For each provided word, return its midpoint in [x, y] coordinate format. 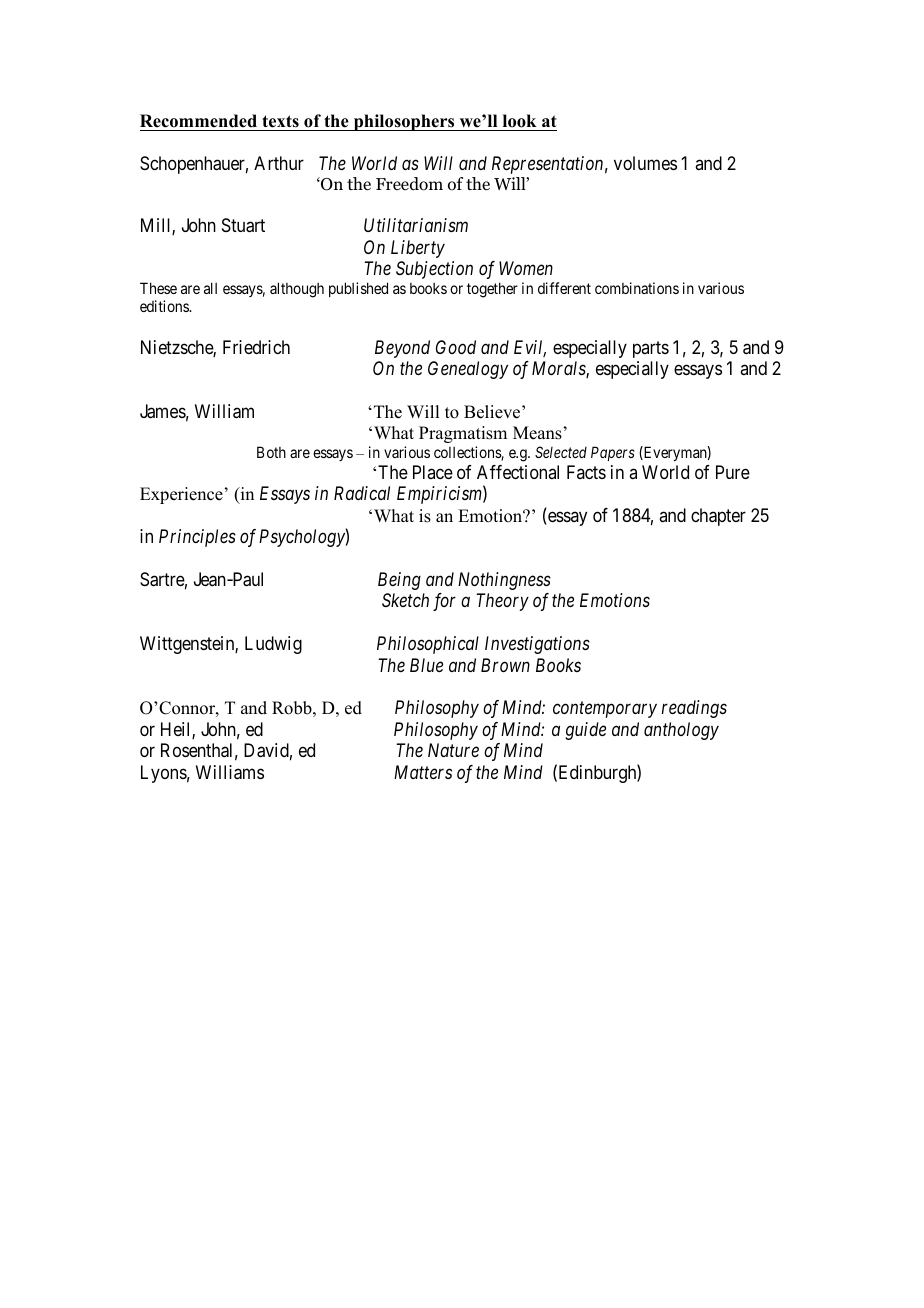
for [444, 602]
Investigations [537, 645]
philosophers [404, 122]
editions [165, 306]
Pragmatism [463, 434]
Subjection [434, 270]
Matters [423, 772]
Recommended [198, 121]
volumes [645, 163]
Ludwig [273, 645]
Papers [613, 453]
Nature [453, 750]
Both [271, 452]
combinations [637, 288]
